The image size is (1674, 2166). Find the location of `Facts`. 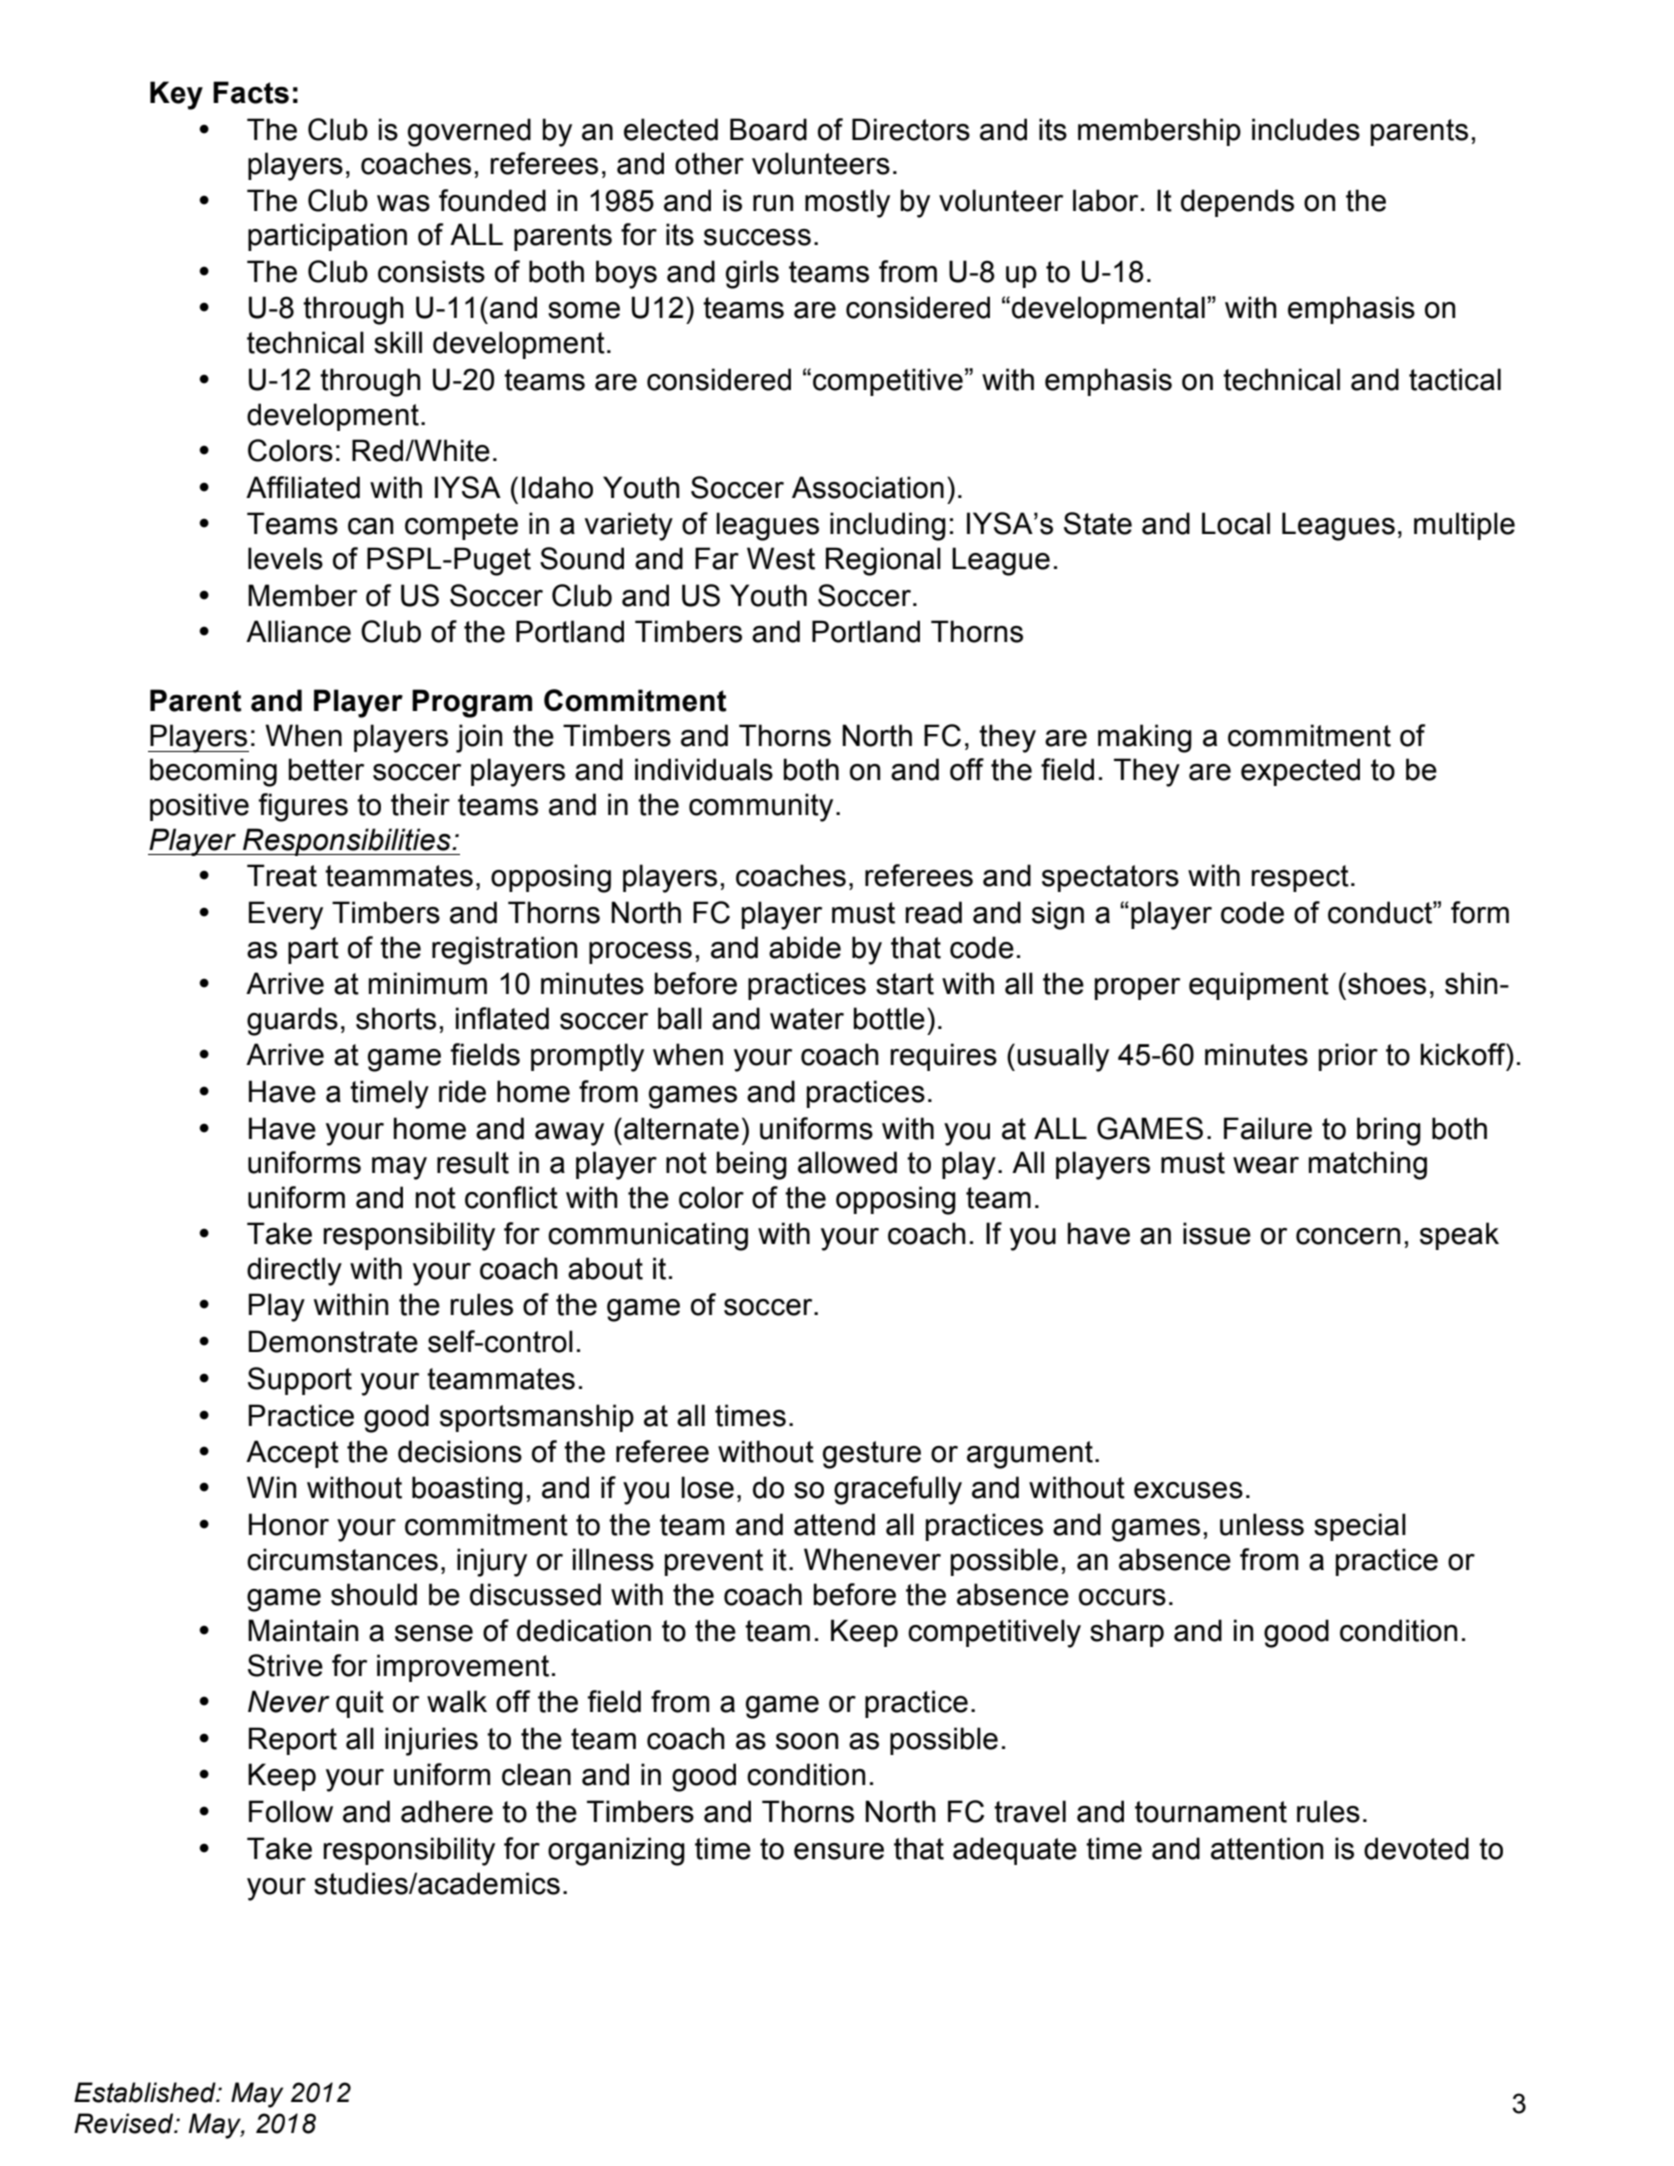

Facts is located at coordinates (251, 92).
